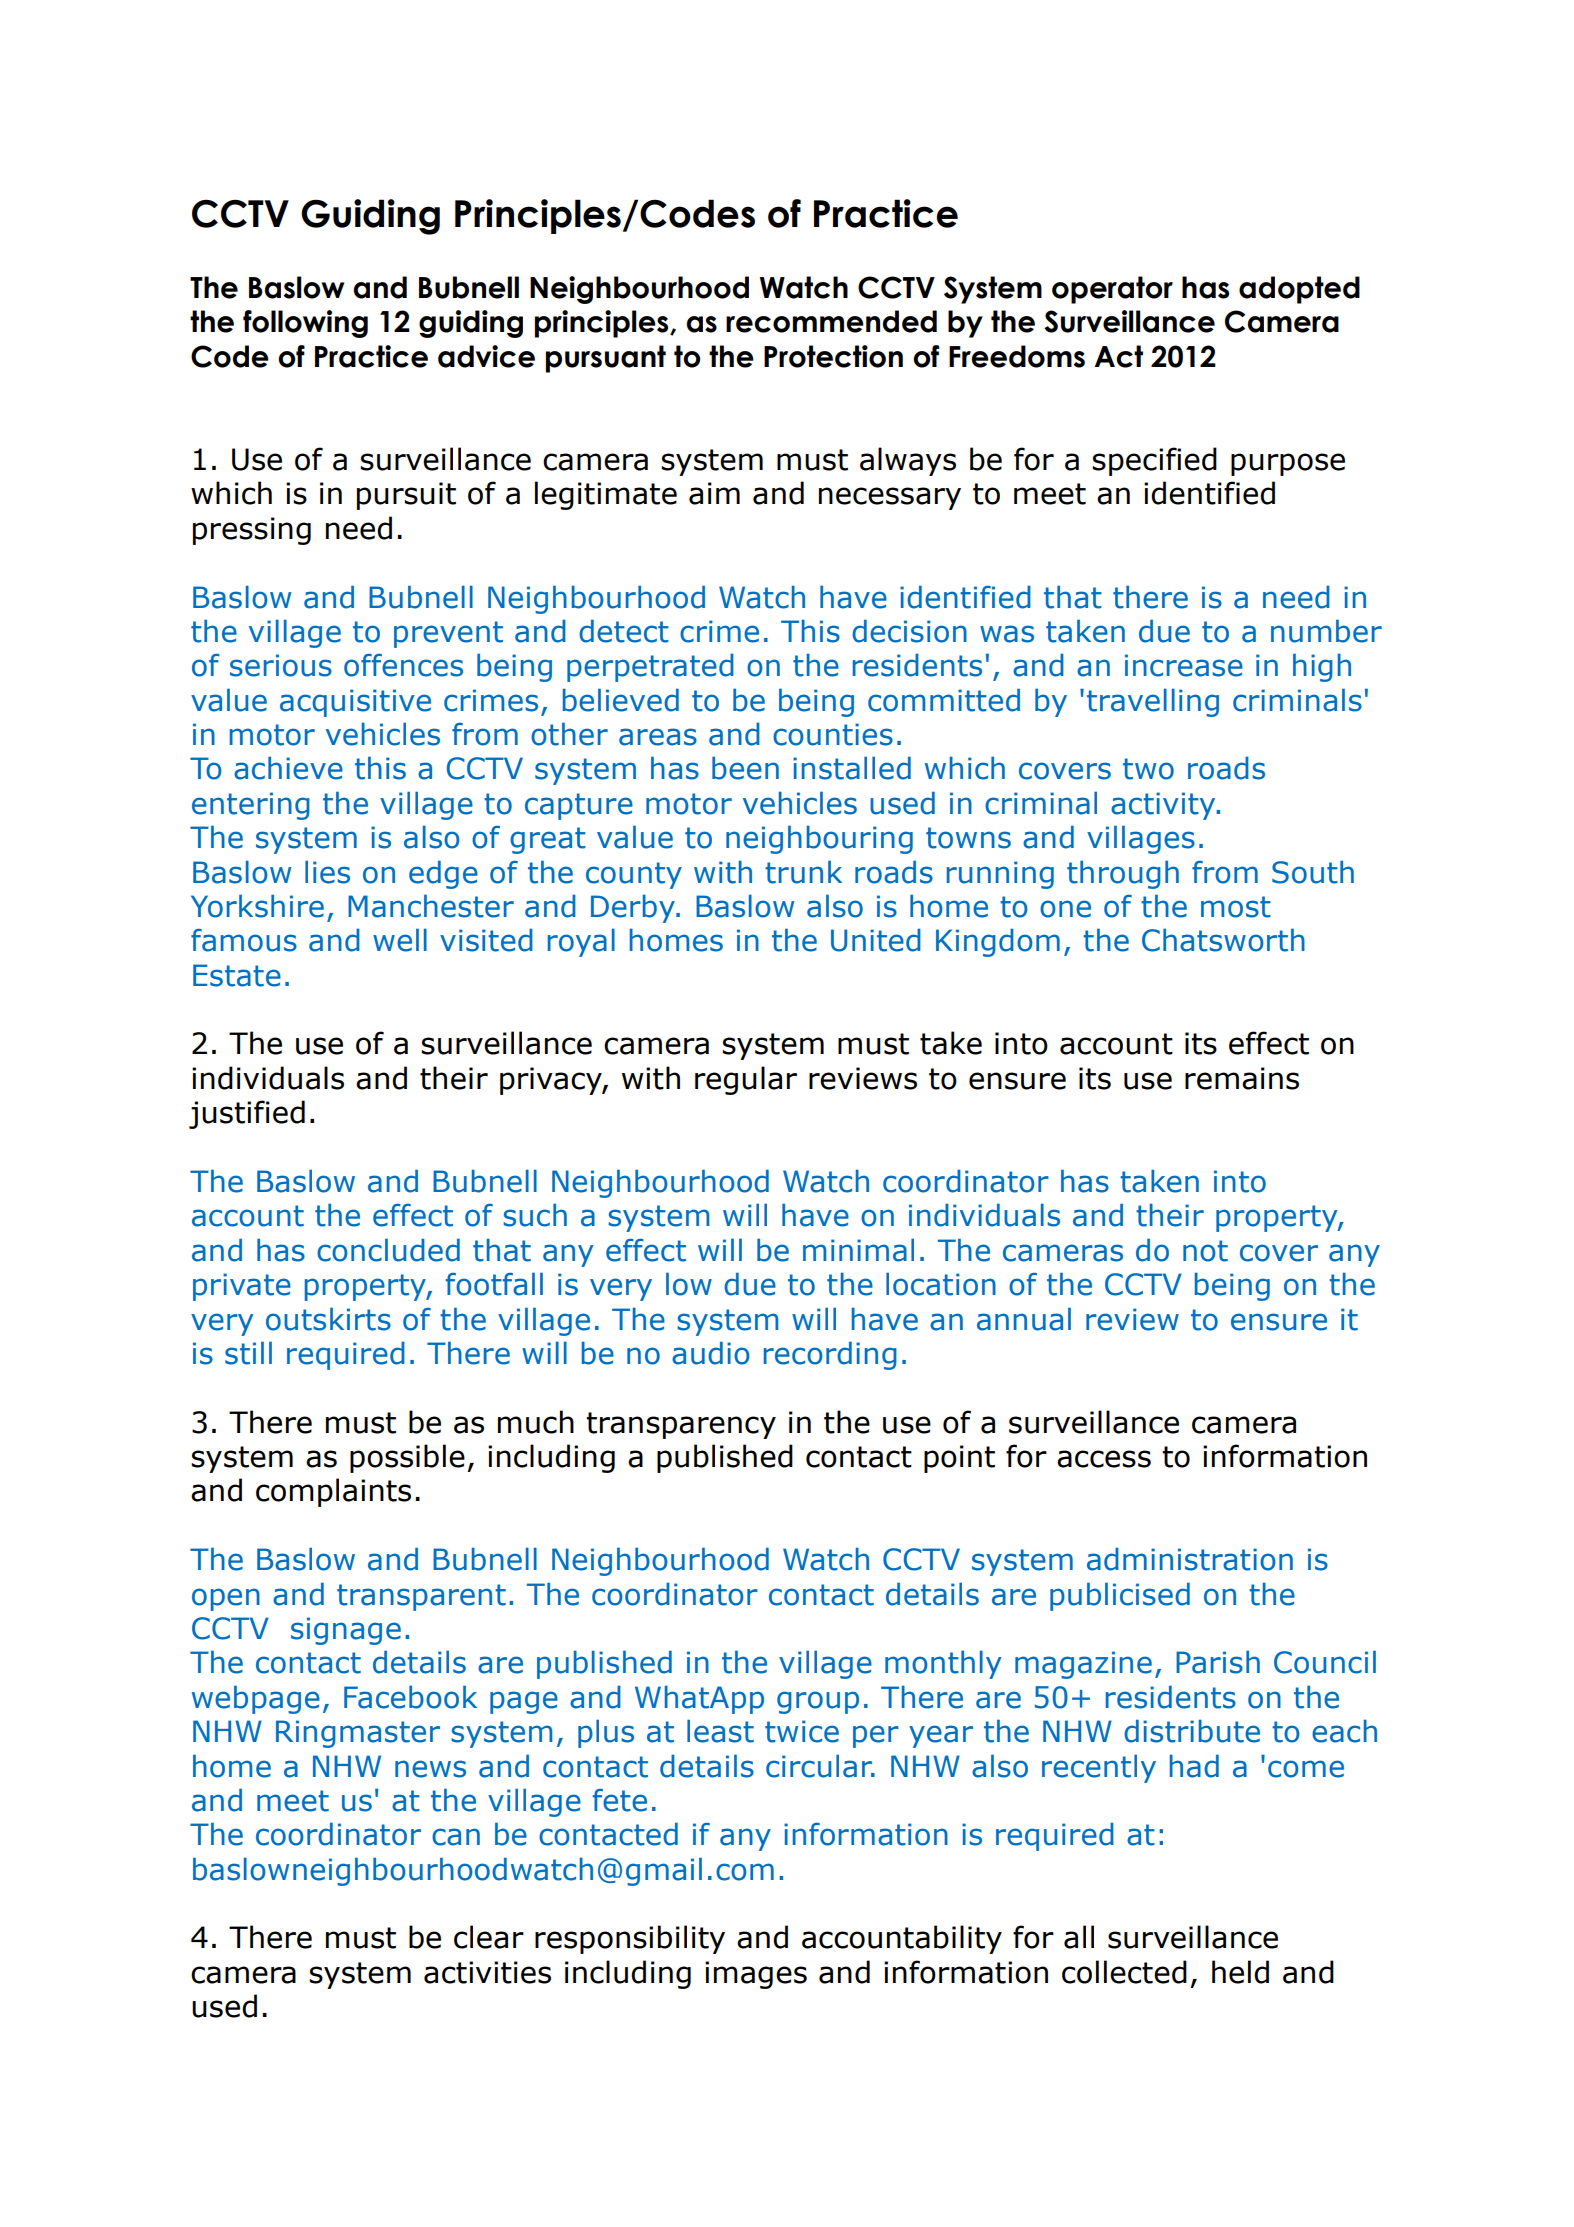  Describe the element at coordinates (1184, 665) in the screenshot. I see `increase` at that location.
